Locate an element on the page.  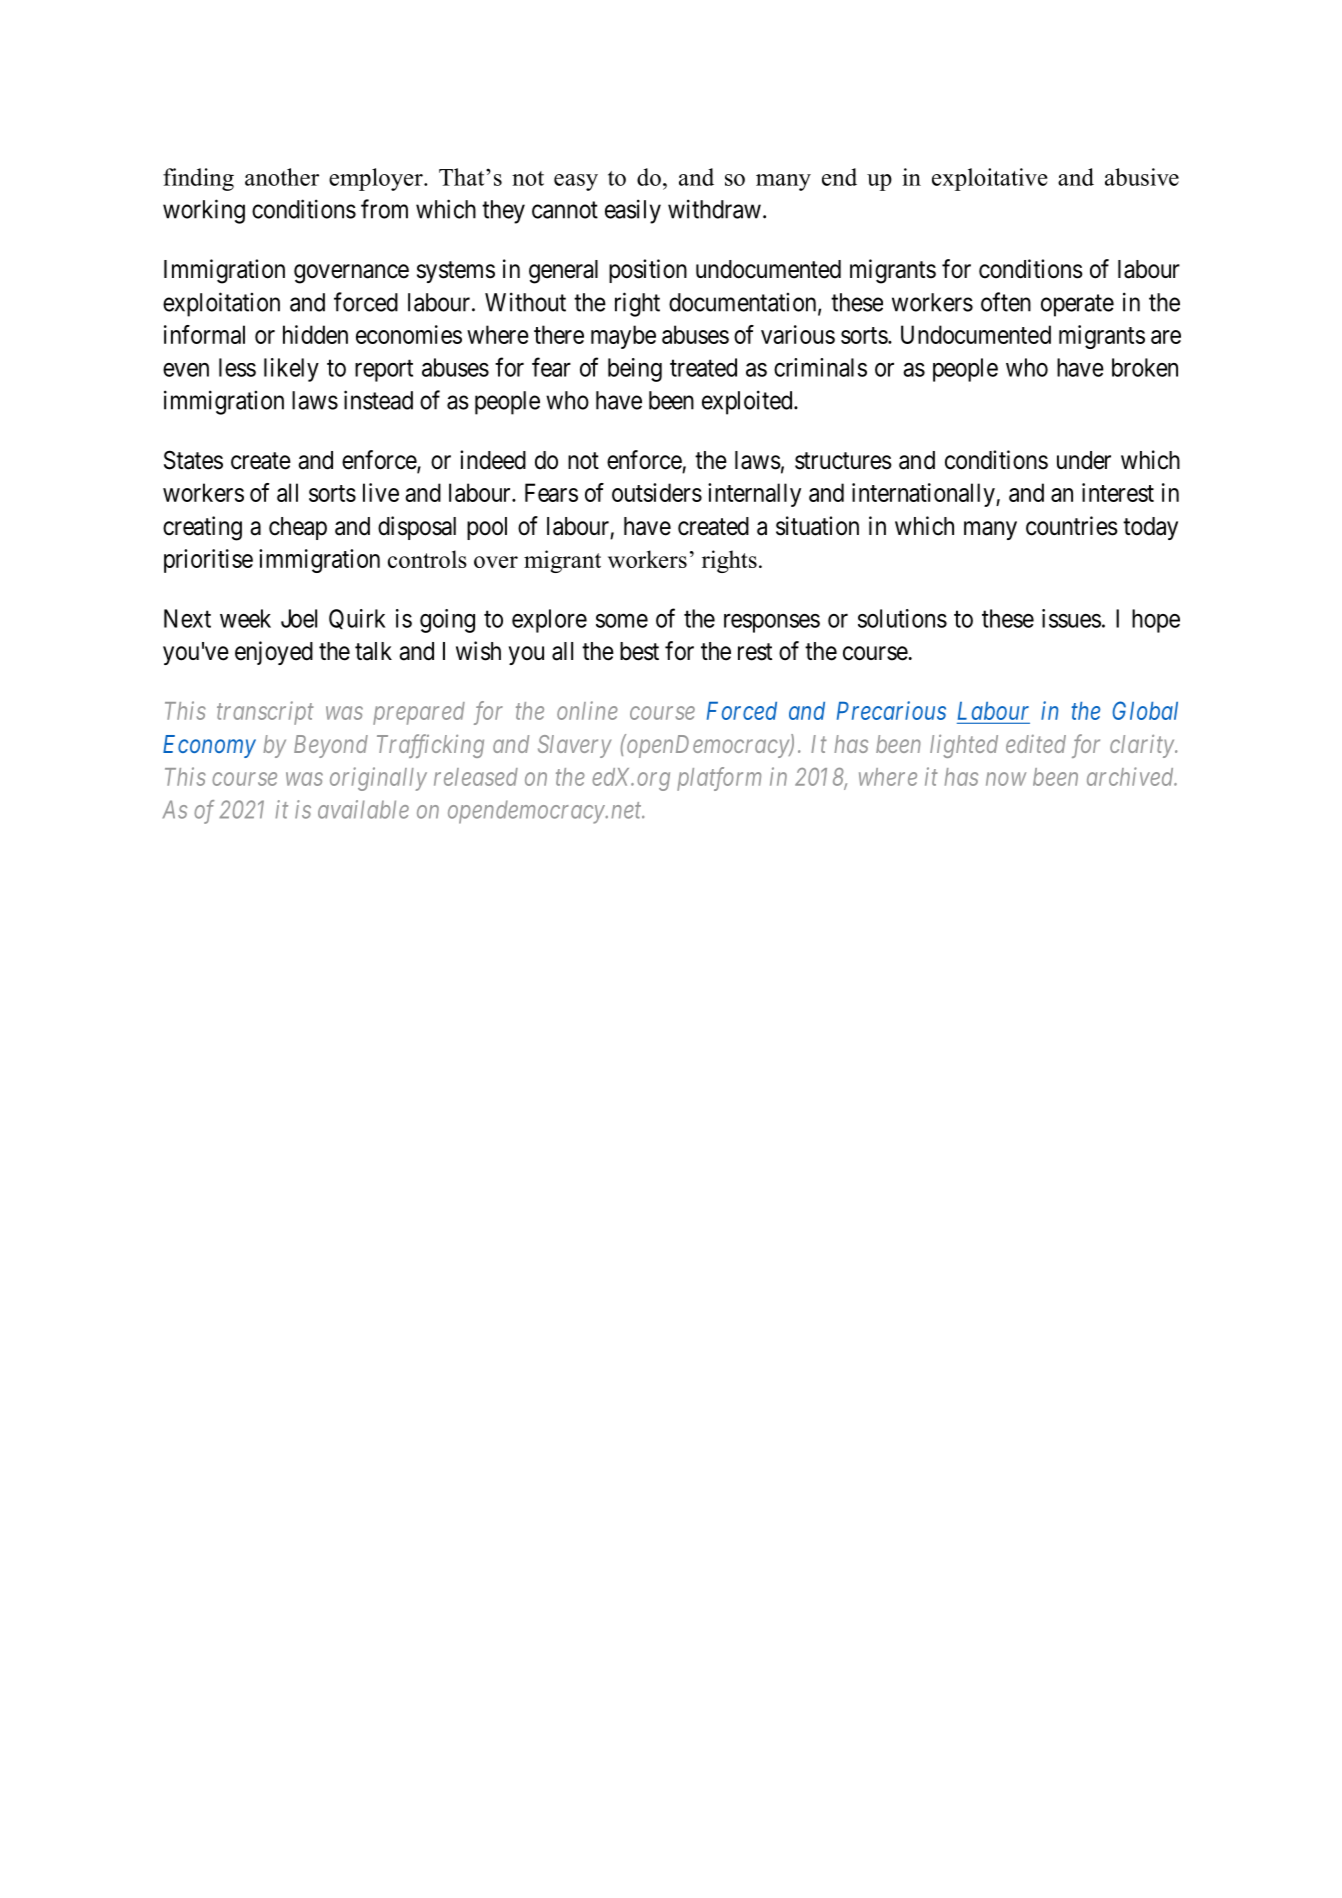
exploited is located at coordinates (748, 402).
